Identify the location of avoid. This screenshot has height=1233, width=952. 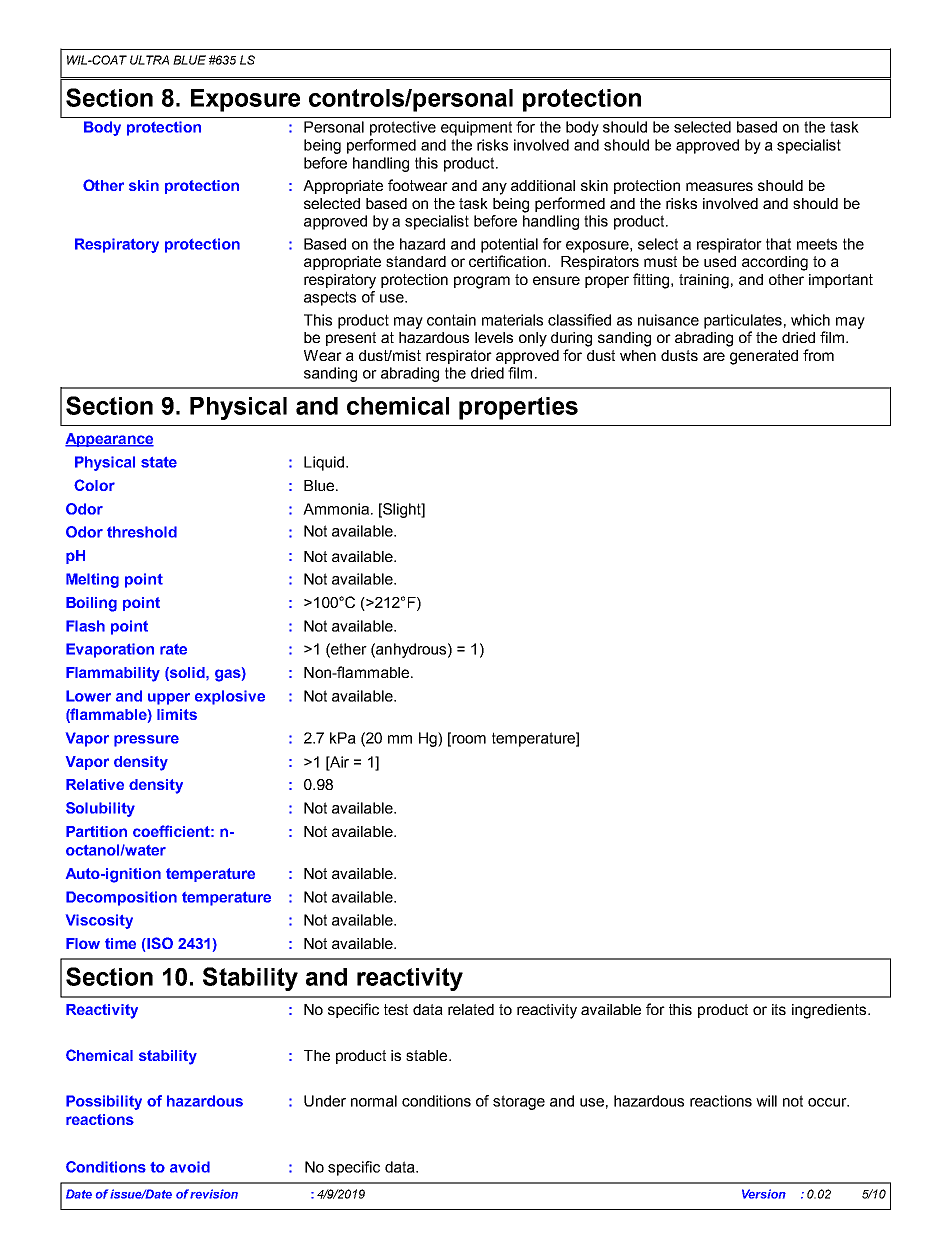
(190, 1167).
